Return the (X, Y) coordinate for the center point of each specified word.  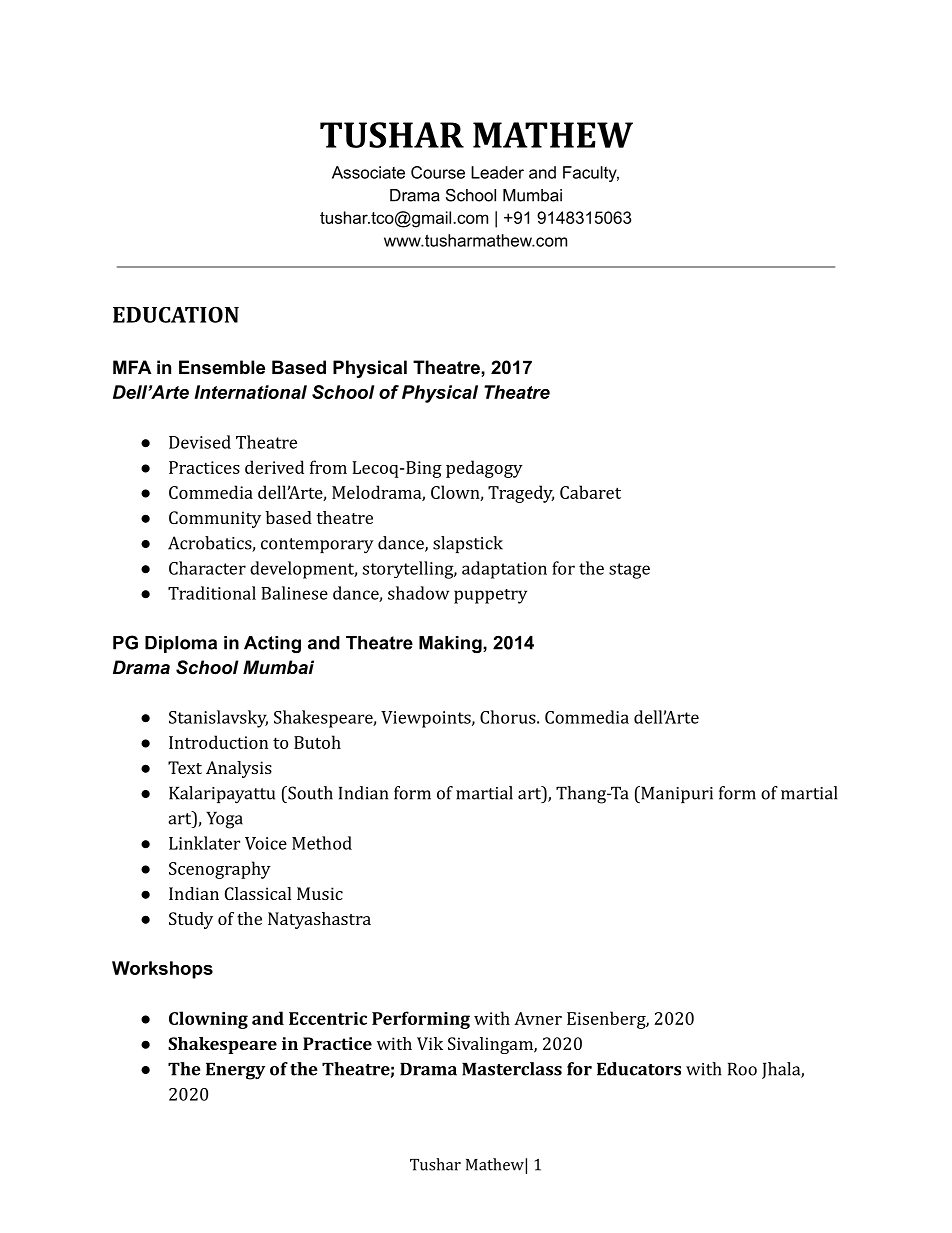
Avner (538, 1018)
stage (629, 571)
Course (438, 172)
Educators (639, 1069)
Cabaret (590, 492)
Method (322, 843)
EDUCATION (176, 314)
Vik (430, 1043)
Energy (235, 1071)
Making (451, 644)
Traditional (212, 593)
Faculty (591, 174)
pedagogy (484, 469)
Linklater (204, 843)
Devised (200, 442)
